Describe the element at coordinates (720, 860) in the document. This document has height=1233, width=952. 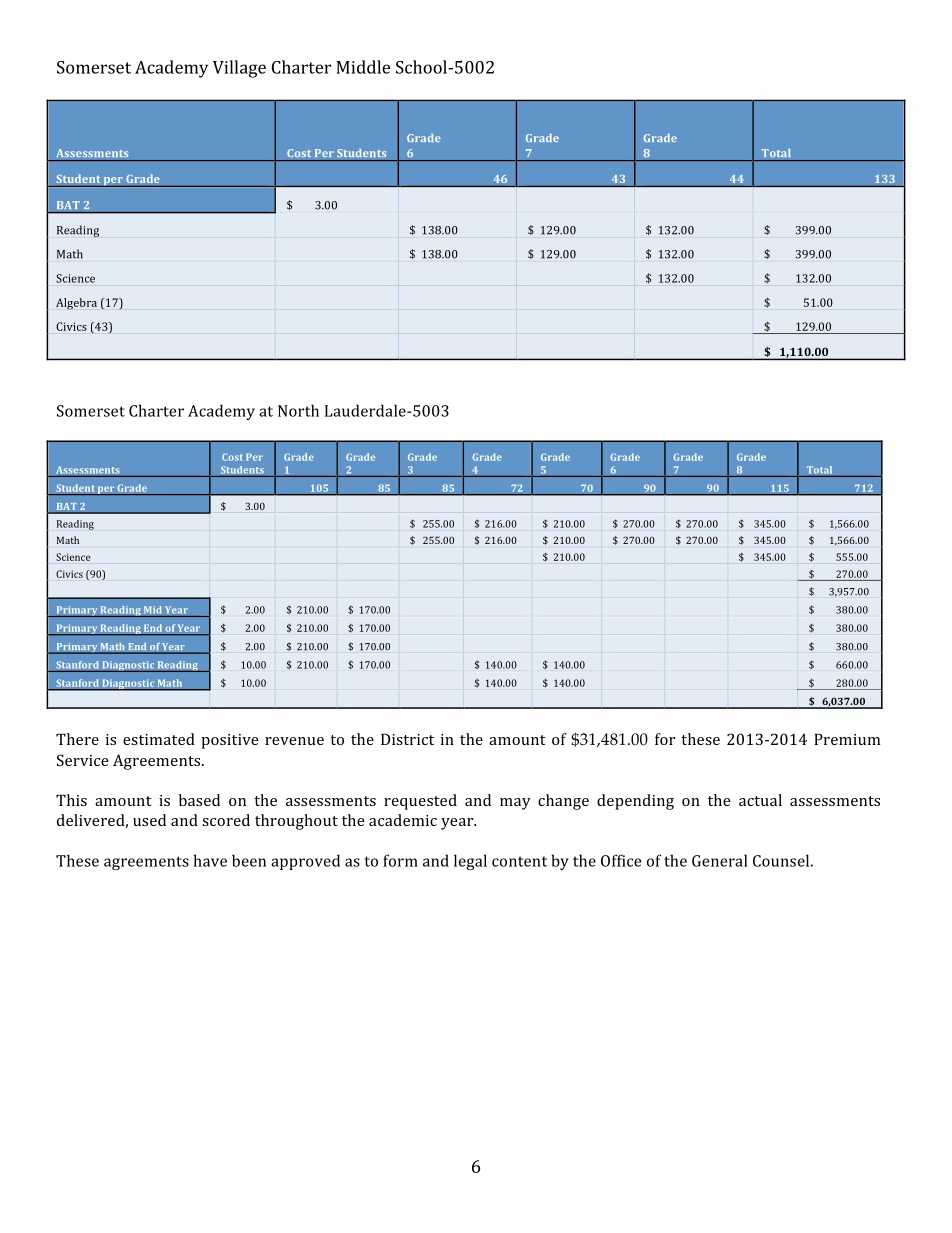
I see `General` at that location.
